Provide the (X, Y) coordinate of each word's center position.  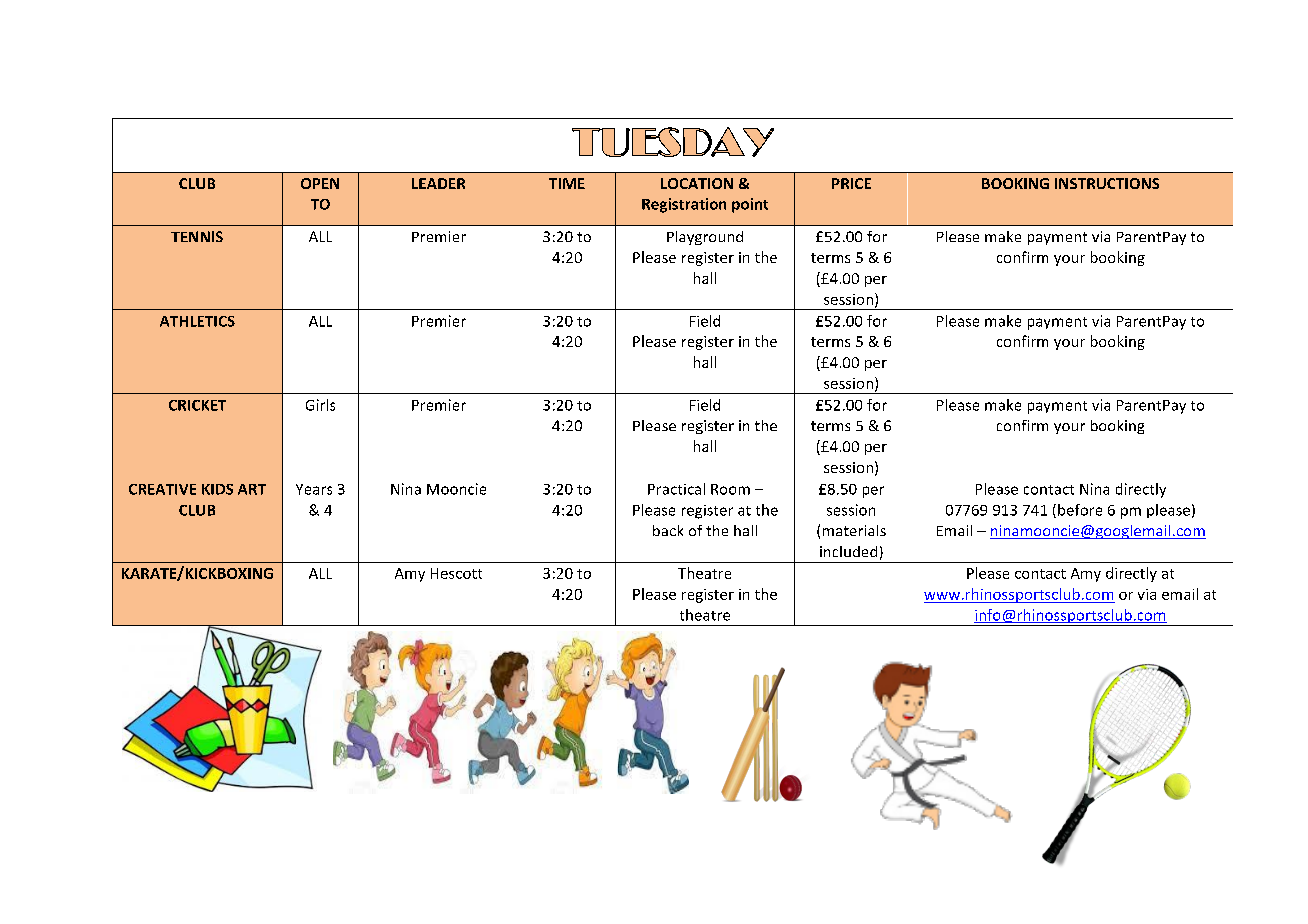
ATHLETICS (197, 321)
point (750, 205)
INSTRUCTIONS (1107, 183)
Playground (705, 238)
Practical (676, 489)
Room (730, 489)
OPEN (320, 183)
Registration (684, 205)
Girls (320, 405)
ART (252, 489)
